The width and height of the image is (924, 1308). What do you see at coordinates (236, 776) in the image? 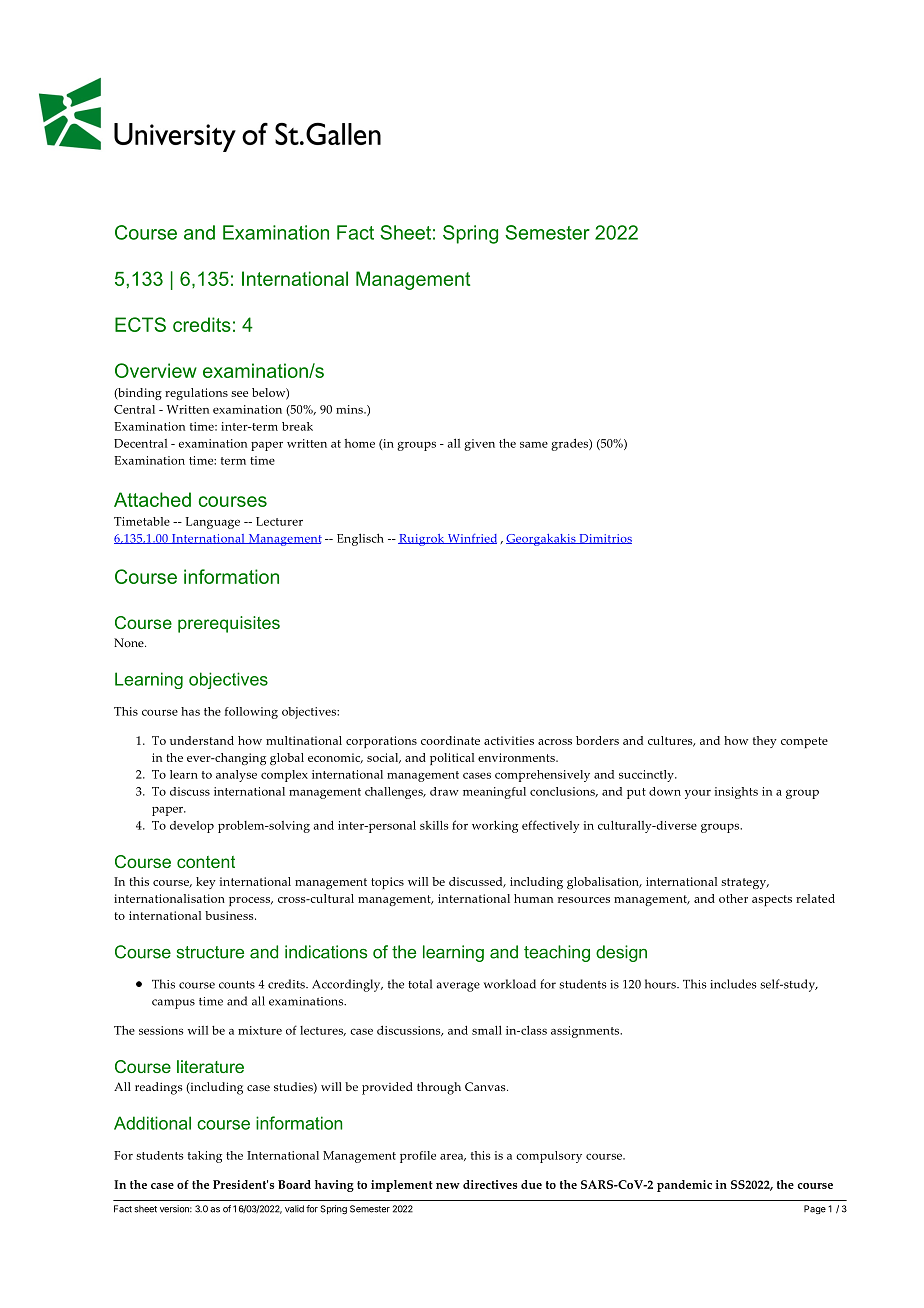
I see `analyse` at bounding box center [236, 776].
